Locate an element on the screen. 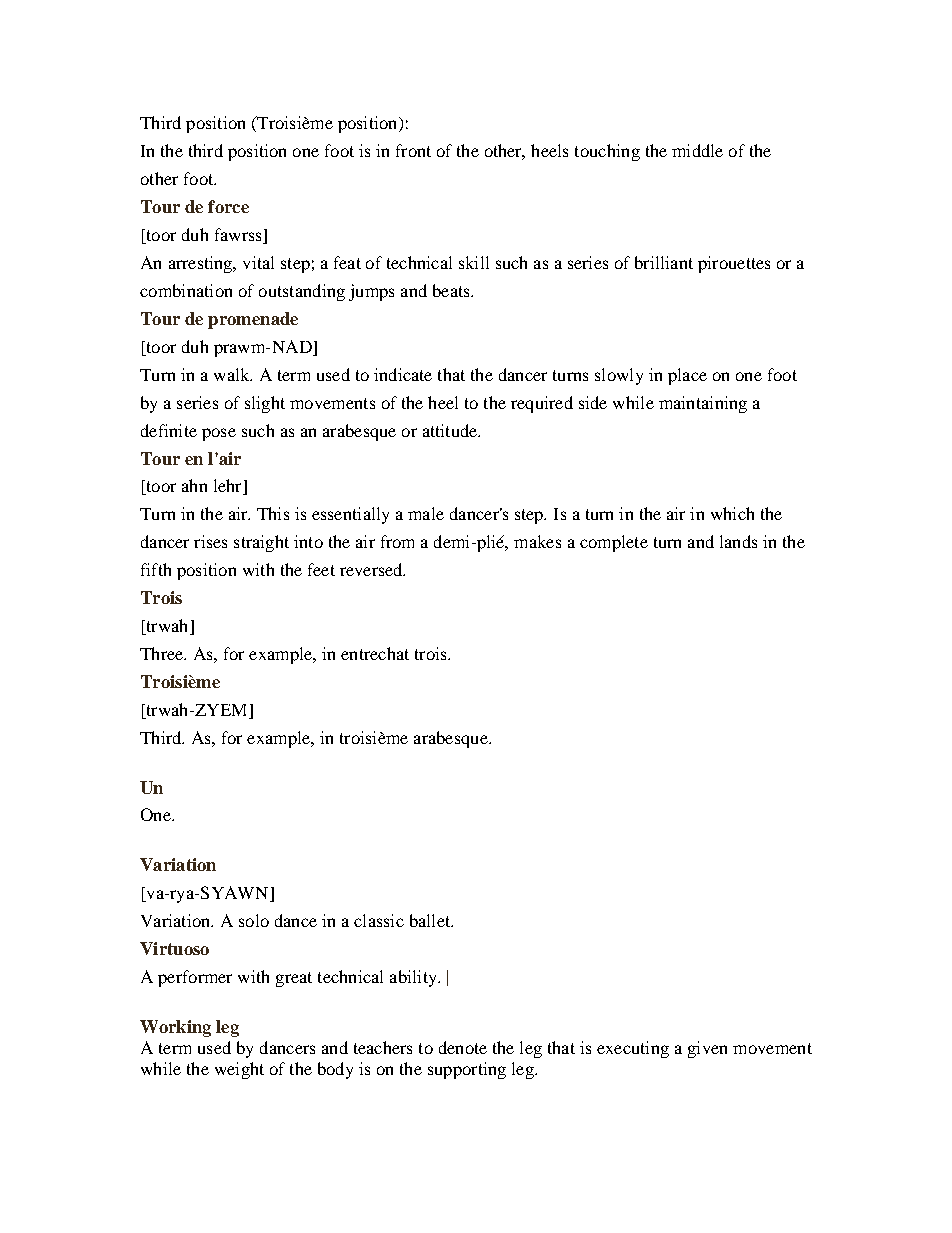 The width and height of the screenshot is (952, 1233). place is located at coordinates (687, 376).
